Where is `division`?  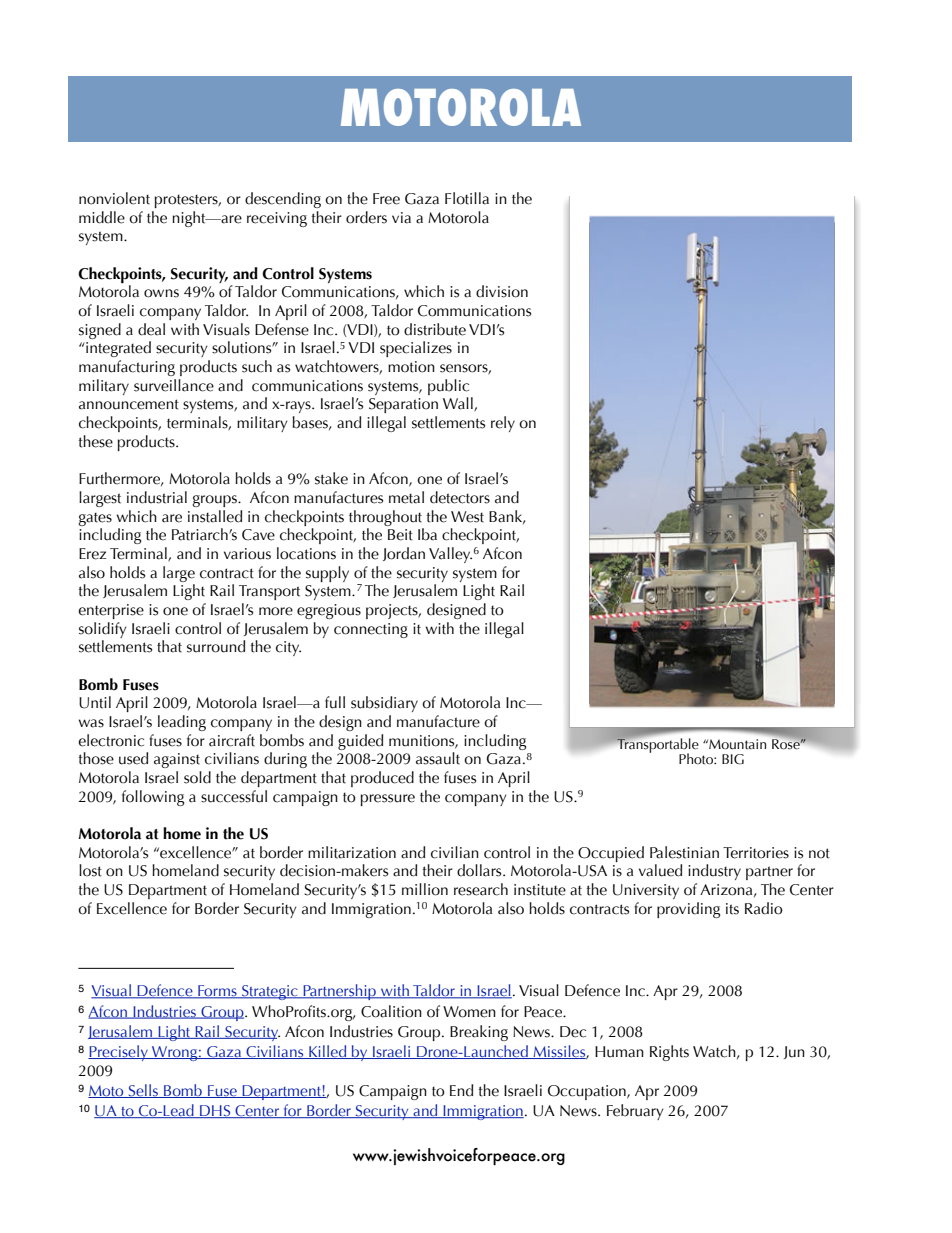
division is located at coordinates (502, 291).
